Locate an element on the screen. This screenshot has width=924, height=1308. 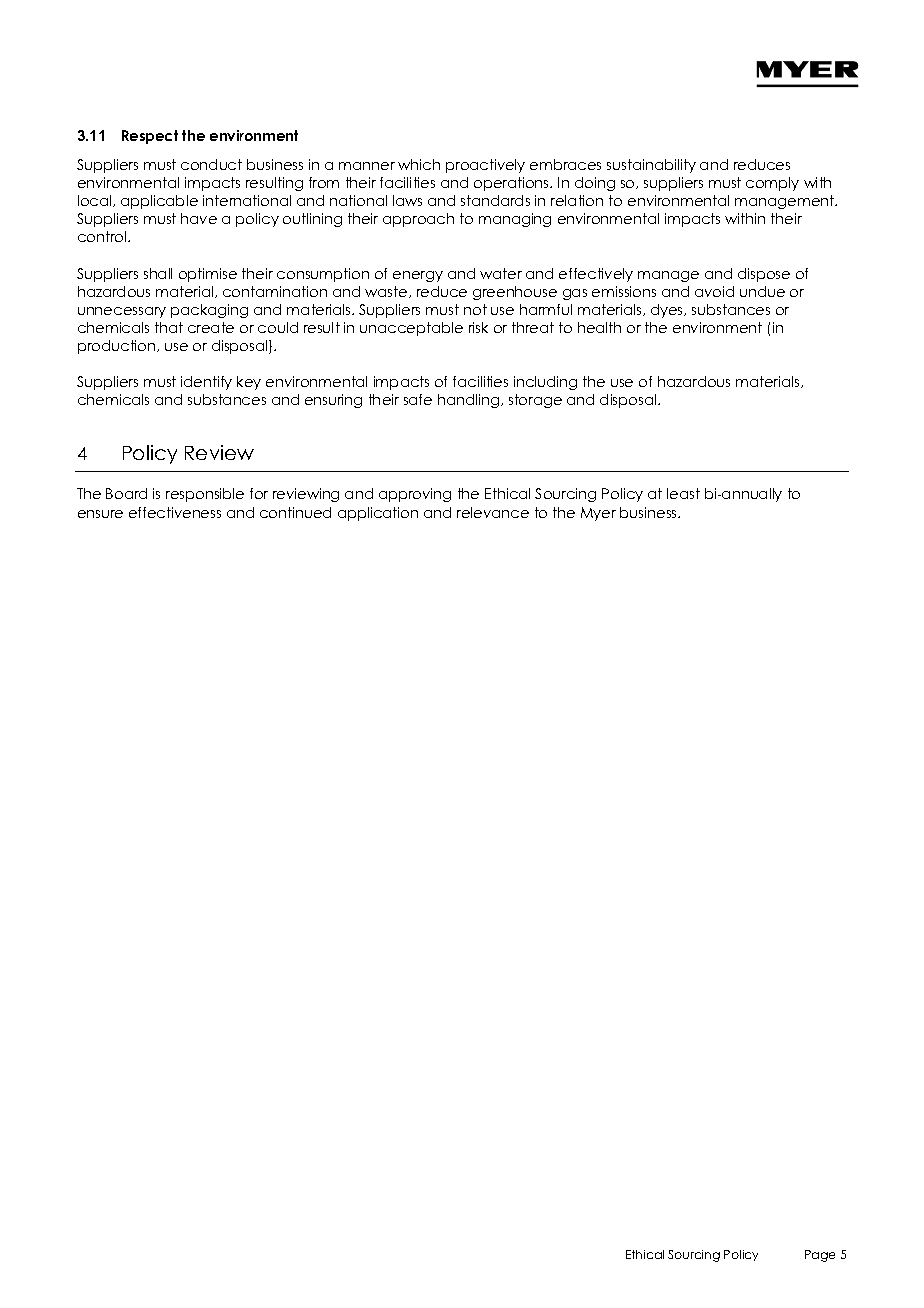
least is located at coordinates (683, 493).
